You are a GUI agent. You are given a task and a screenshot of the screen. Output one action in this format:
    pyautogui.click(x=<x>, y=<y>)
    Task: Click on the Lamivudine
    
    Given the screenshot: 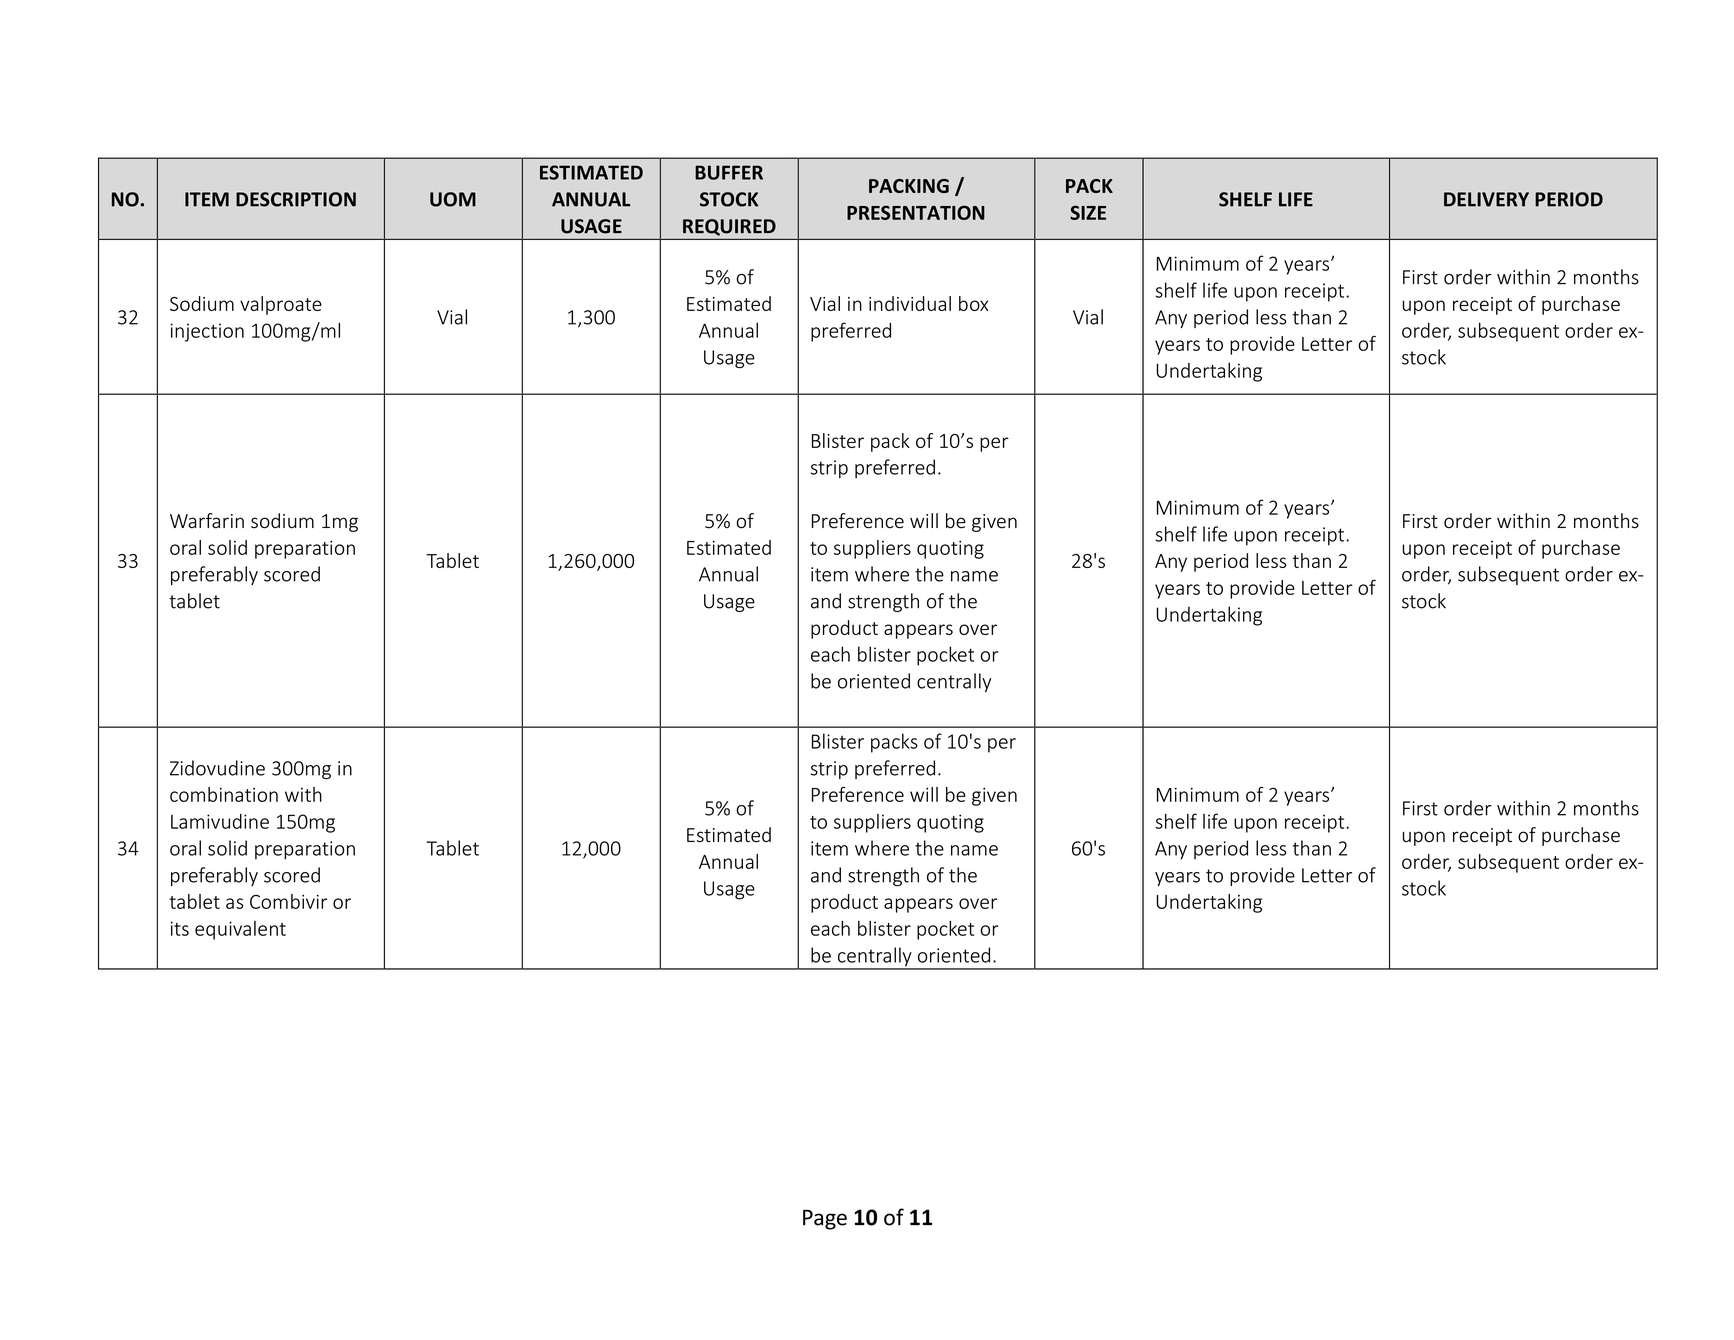 What is the action you would take?
    pyautogui.click(x=220, y=821)
